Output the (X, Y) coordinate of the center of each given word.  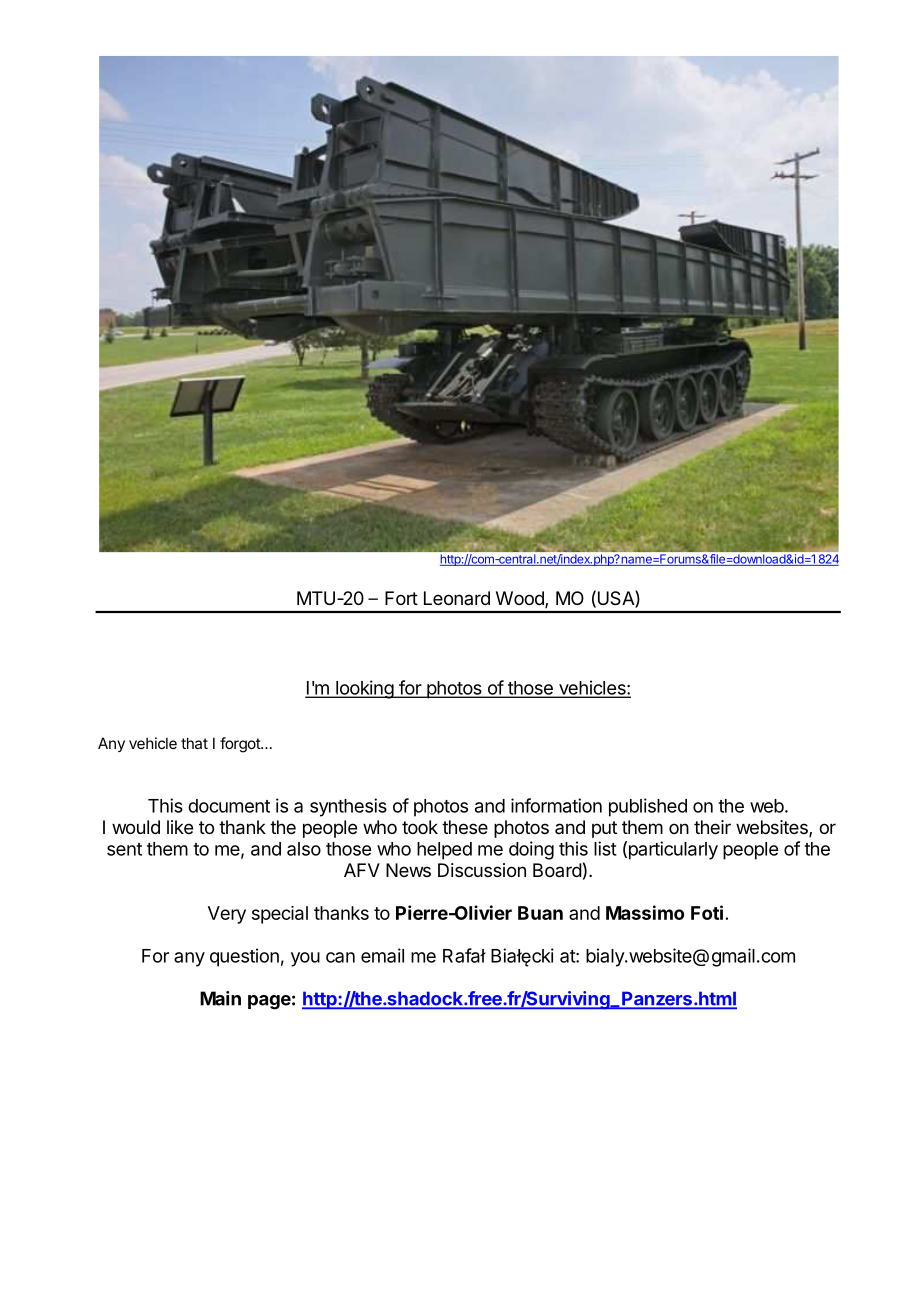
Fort (401, 598)
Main (220, 998)
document (229, 806)
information (556, 805)
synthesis (348, 807)
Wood (521, 599)
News (408, 870)
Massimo (645, 912)
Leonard (457, 598)
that (194, 743)
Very (227, 915)
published (648, 807)
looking (364, 689)
